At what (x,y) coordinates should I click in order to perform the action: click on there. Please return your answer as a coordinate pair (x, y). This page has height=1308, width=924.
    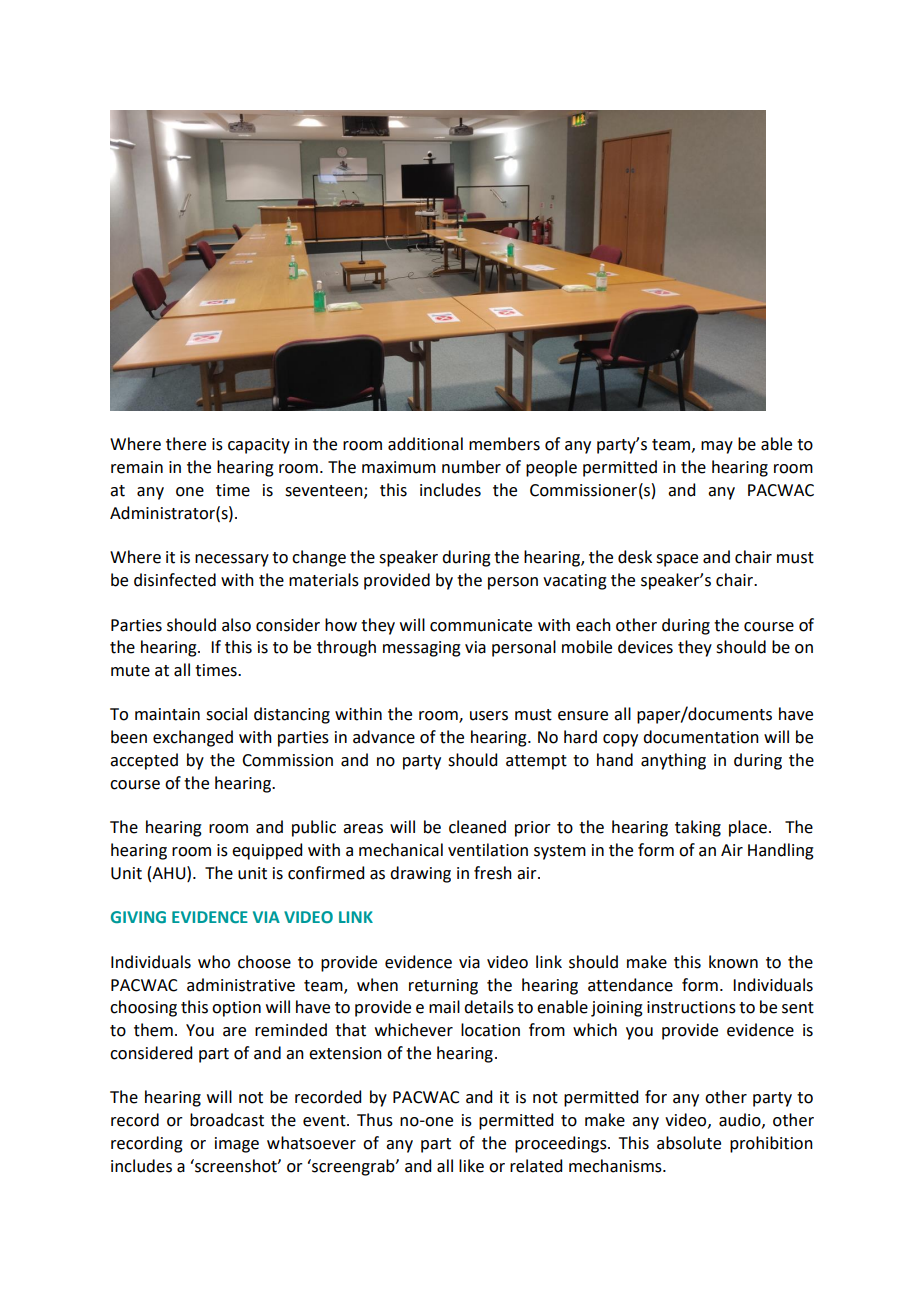
    Looking at the image, I should click on (186, 444).
